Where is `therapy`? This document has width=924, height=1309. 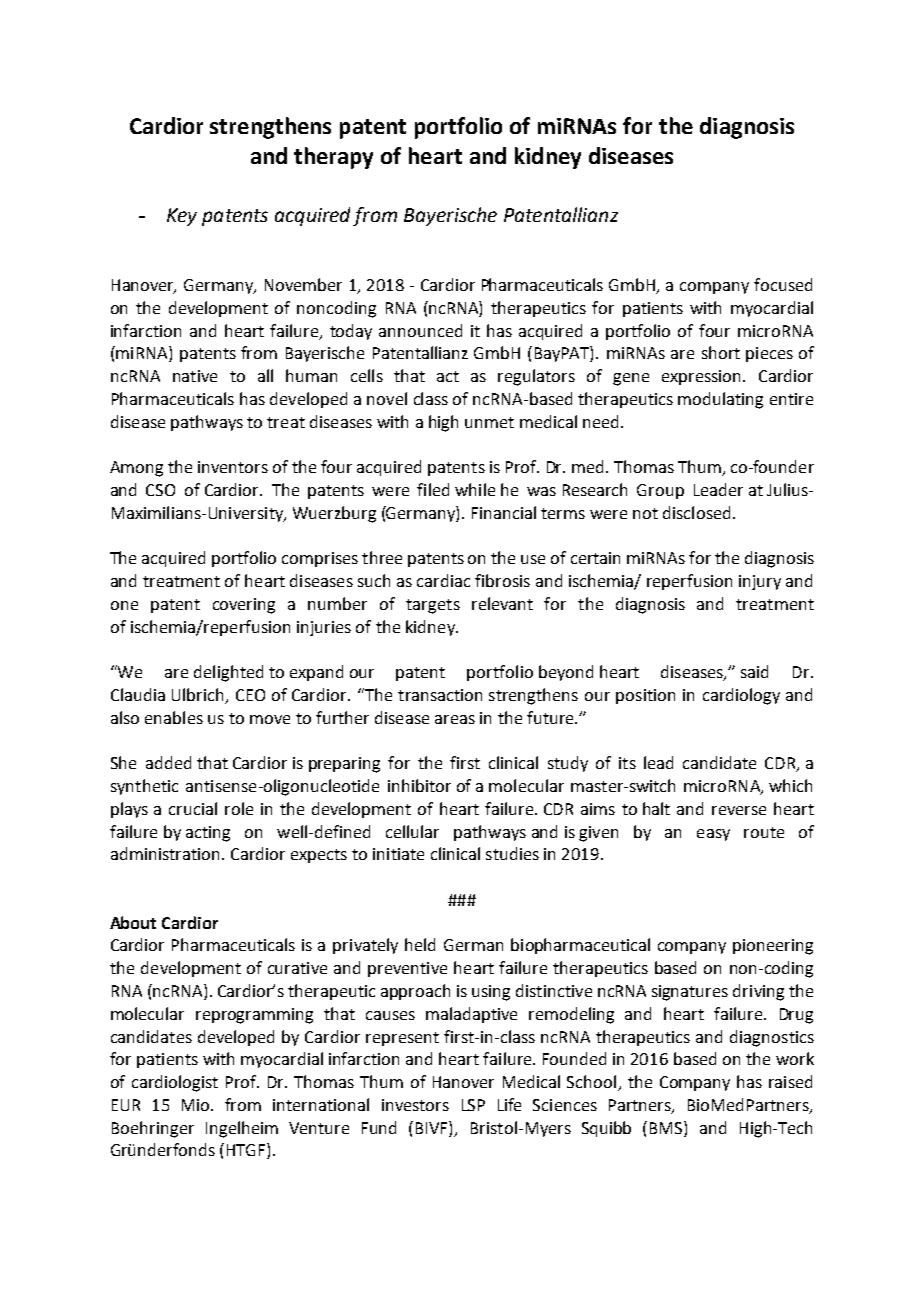 therapy is located at coordinates (333, 158).
